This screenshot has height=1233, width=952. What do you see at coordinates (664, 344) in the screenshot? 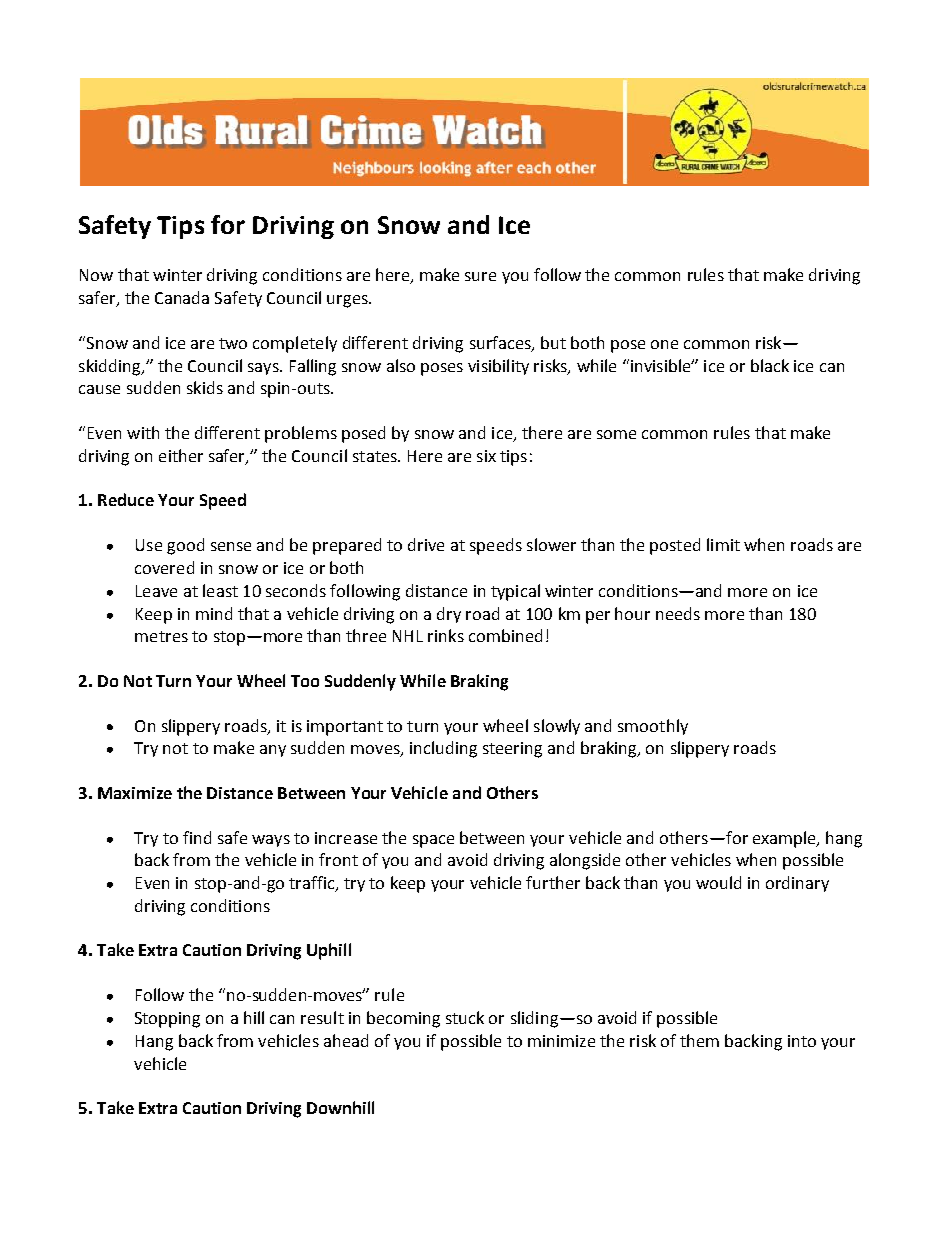
I see `one` at bounding box center [664, 344].
